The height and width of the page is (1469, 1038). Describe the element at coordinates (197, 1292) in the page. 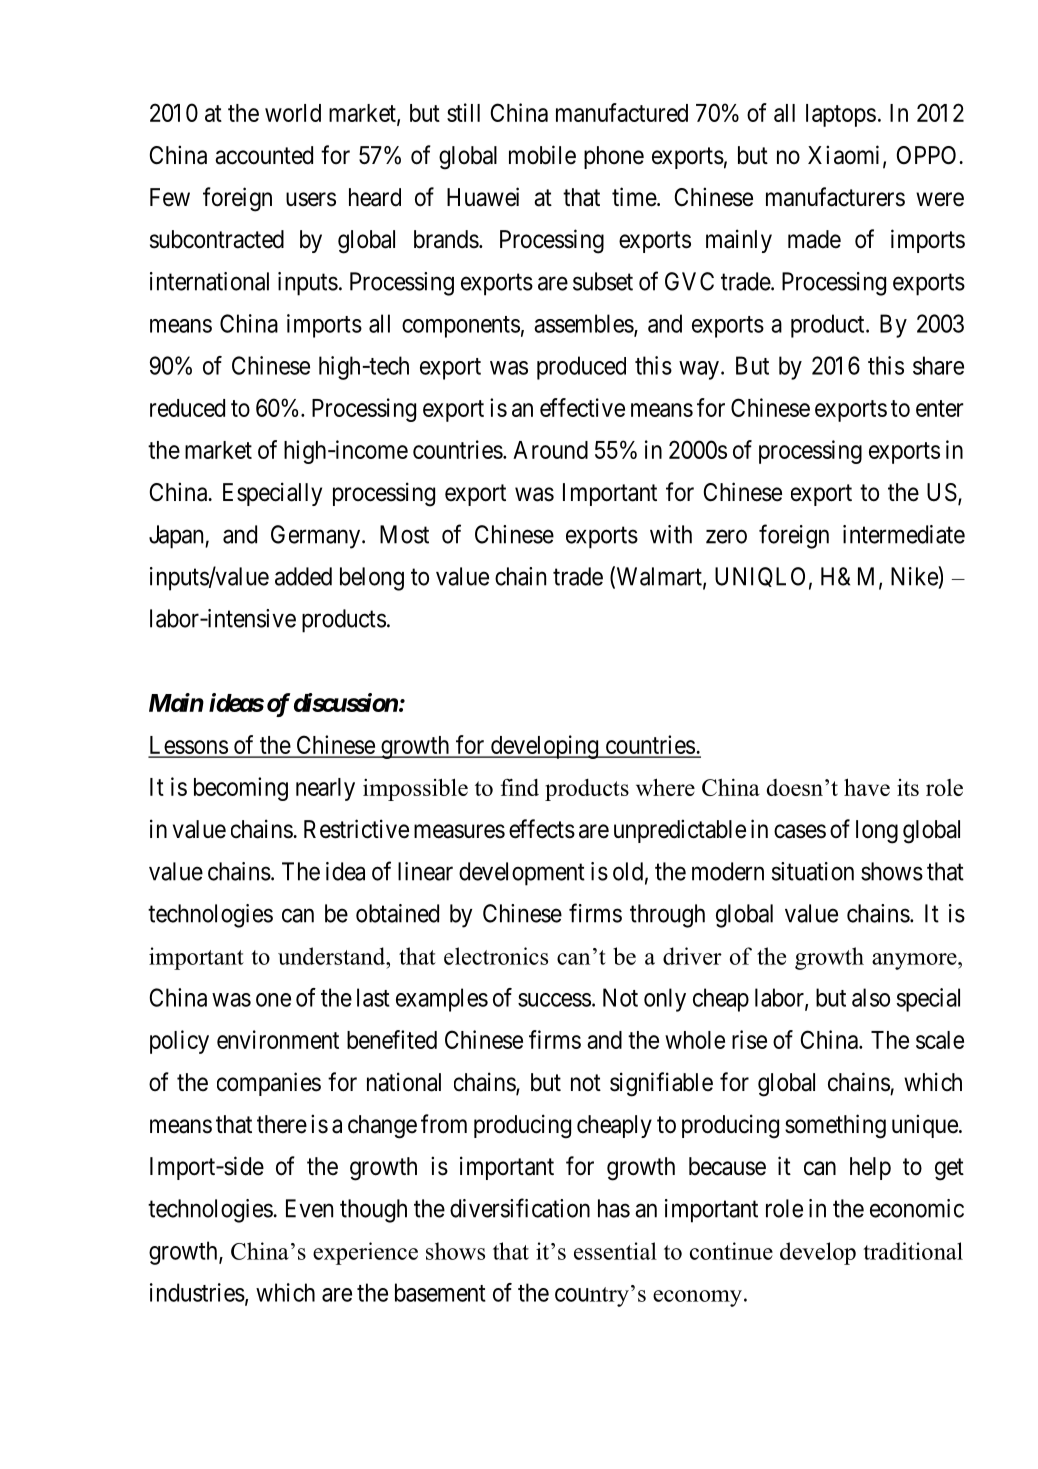

I see `industries` at that location.
